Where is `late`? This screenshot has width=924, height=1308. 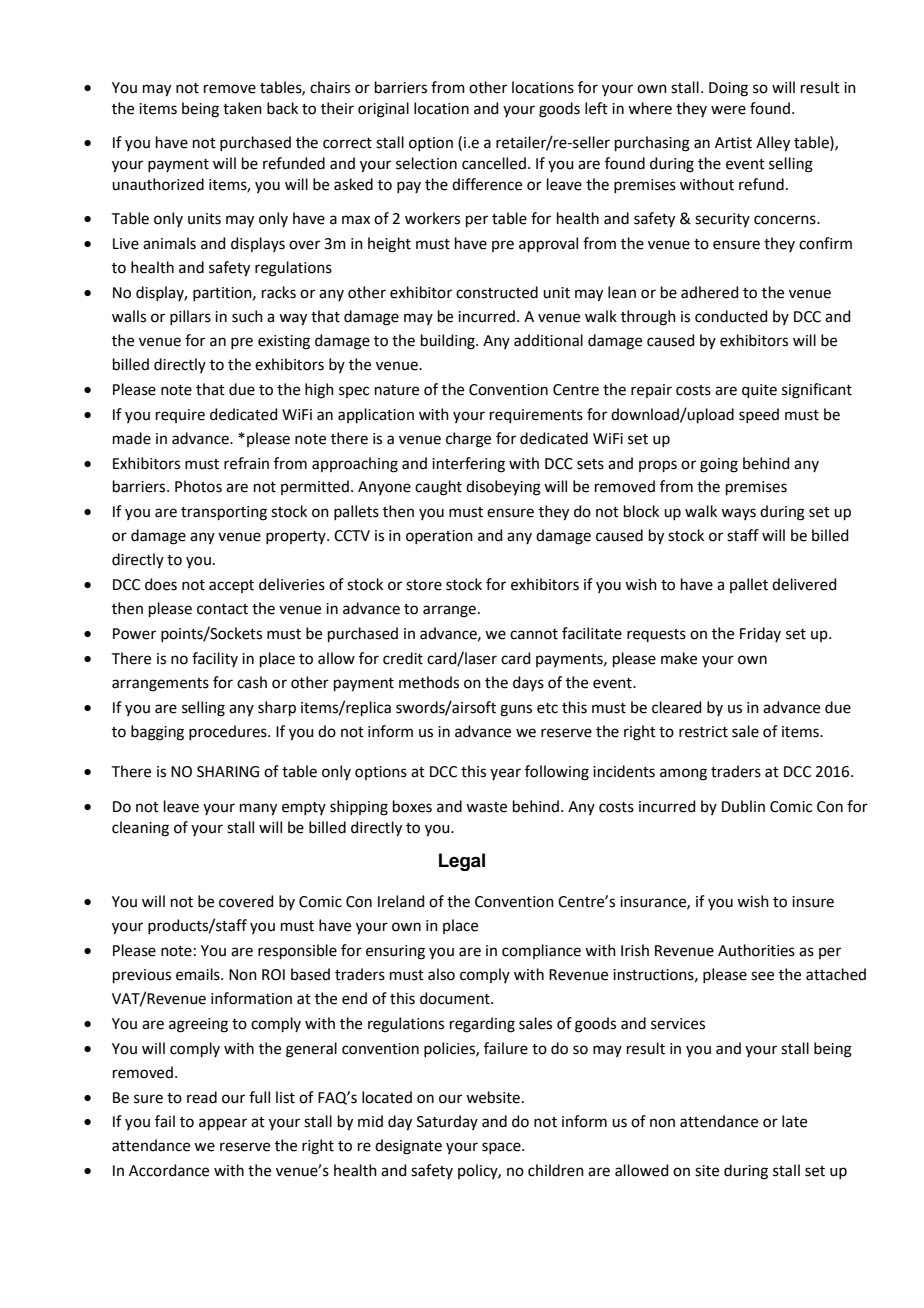
late is located at coordinates (794, 1121).
